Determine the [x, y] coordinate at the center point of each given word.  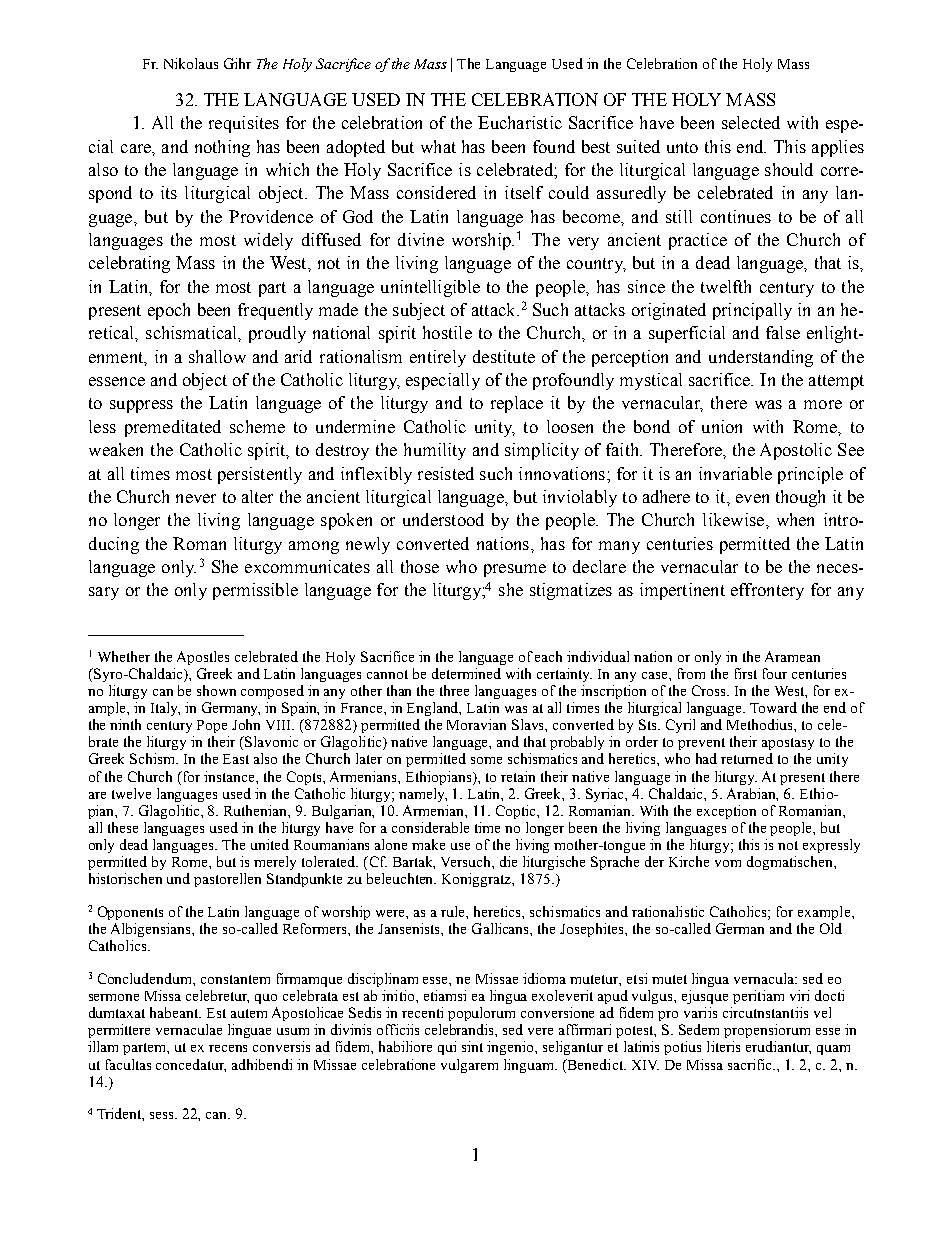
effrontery [767, 591]
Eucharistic [520, 122]
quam [833, 1050]
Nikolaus [191, 63]
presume [515, 570]
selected [751, 122]
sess [163, 1115]
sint [472, 1046]
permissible [255, 591]
